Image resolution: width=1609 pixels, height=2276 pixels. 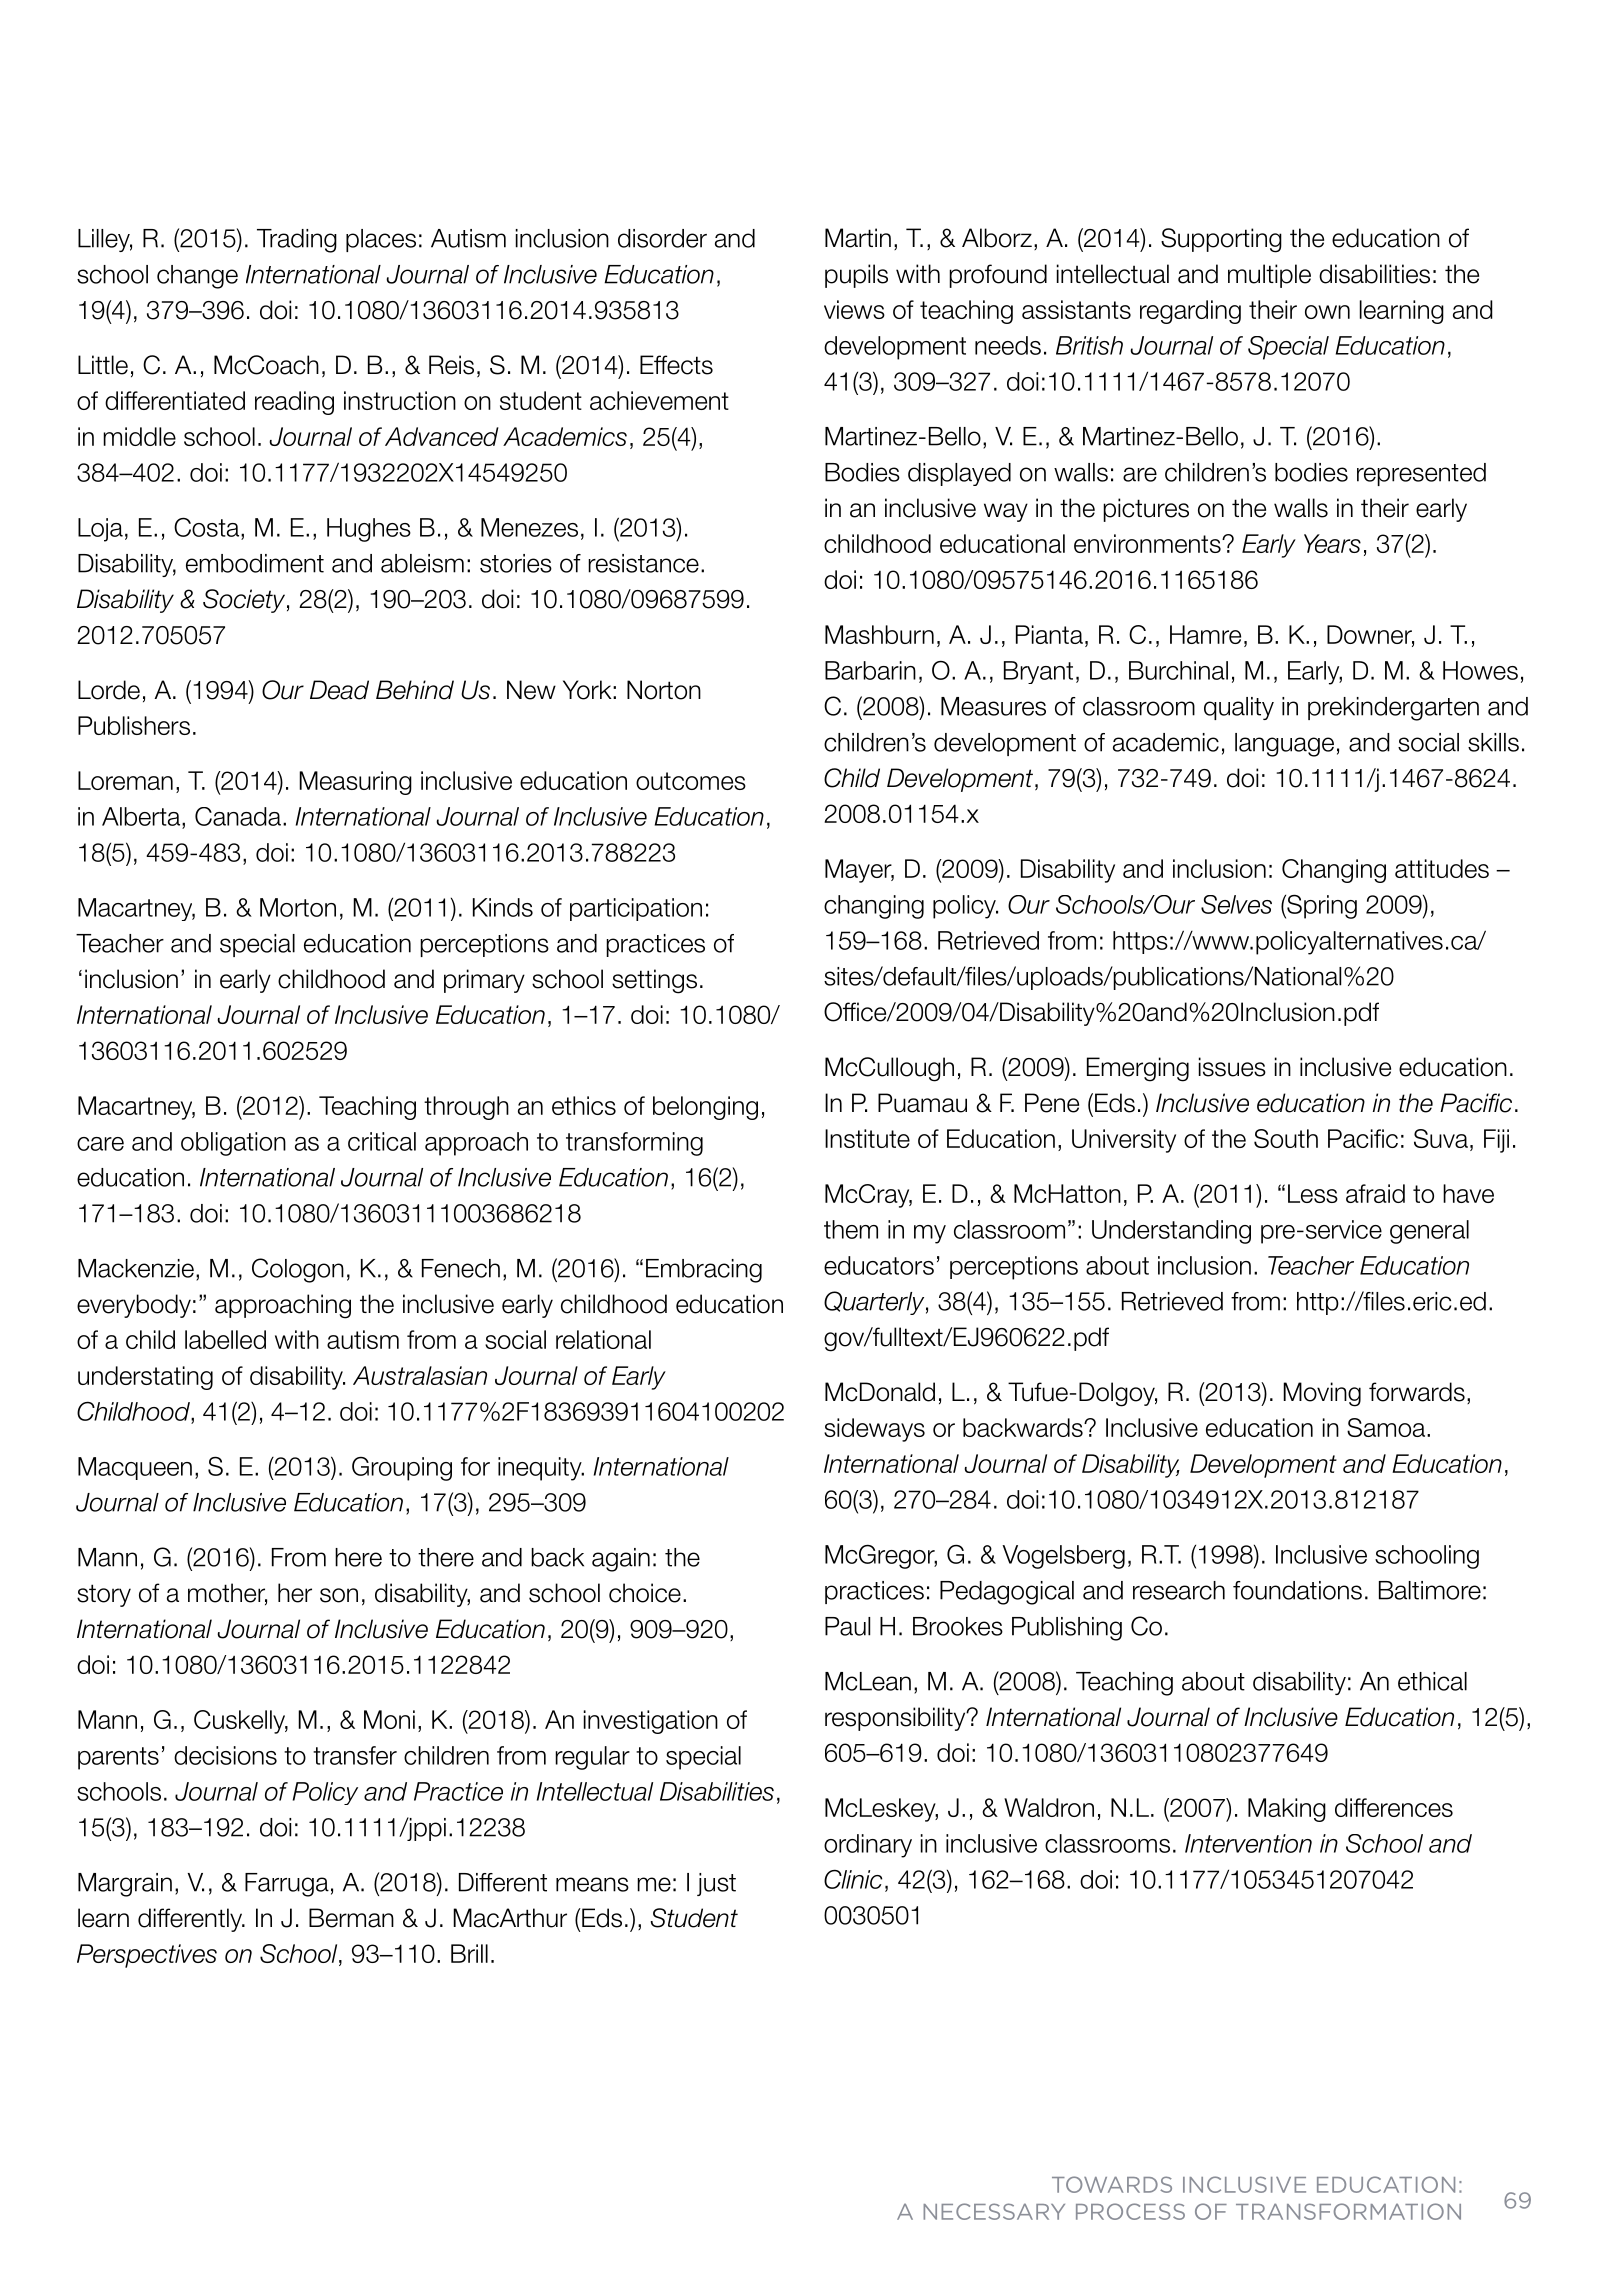 I want to click on language, so click(x=1284, y=745).
